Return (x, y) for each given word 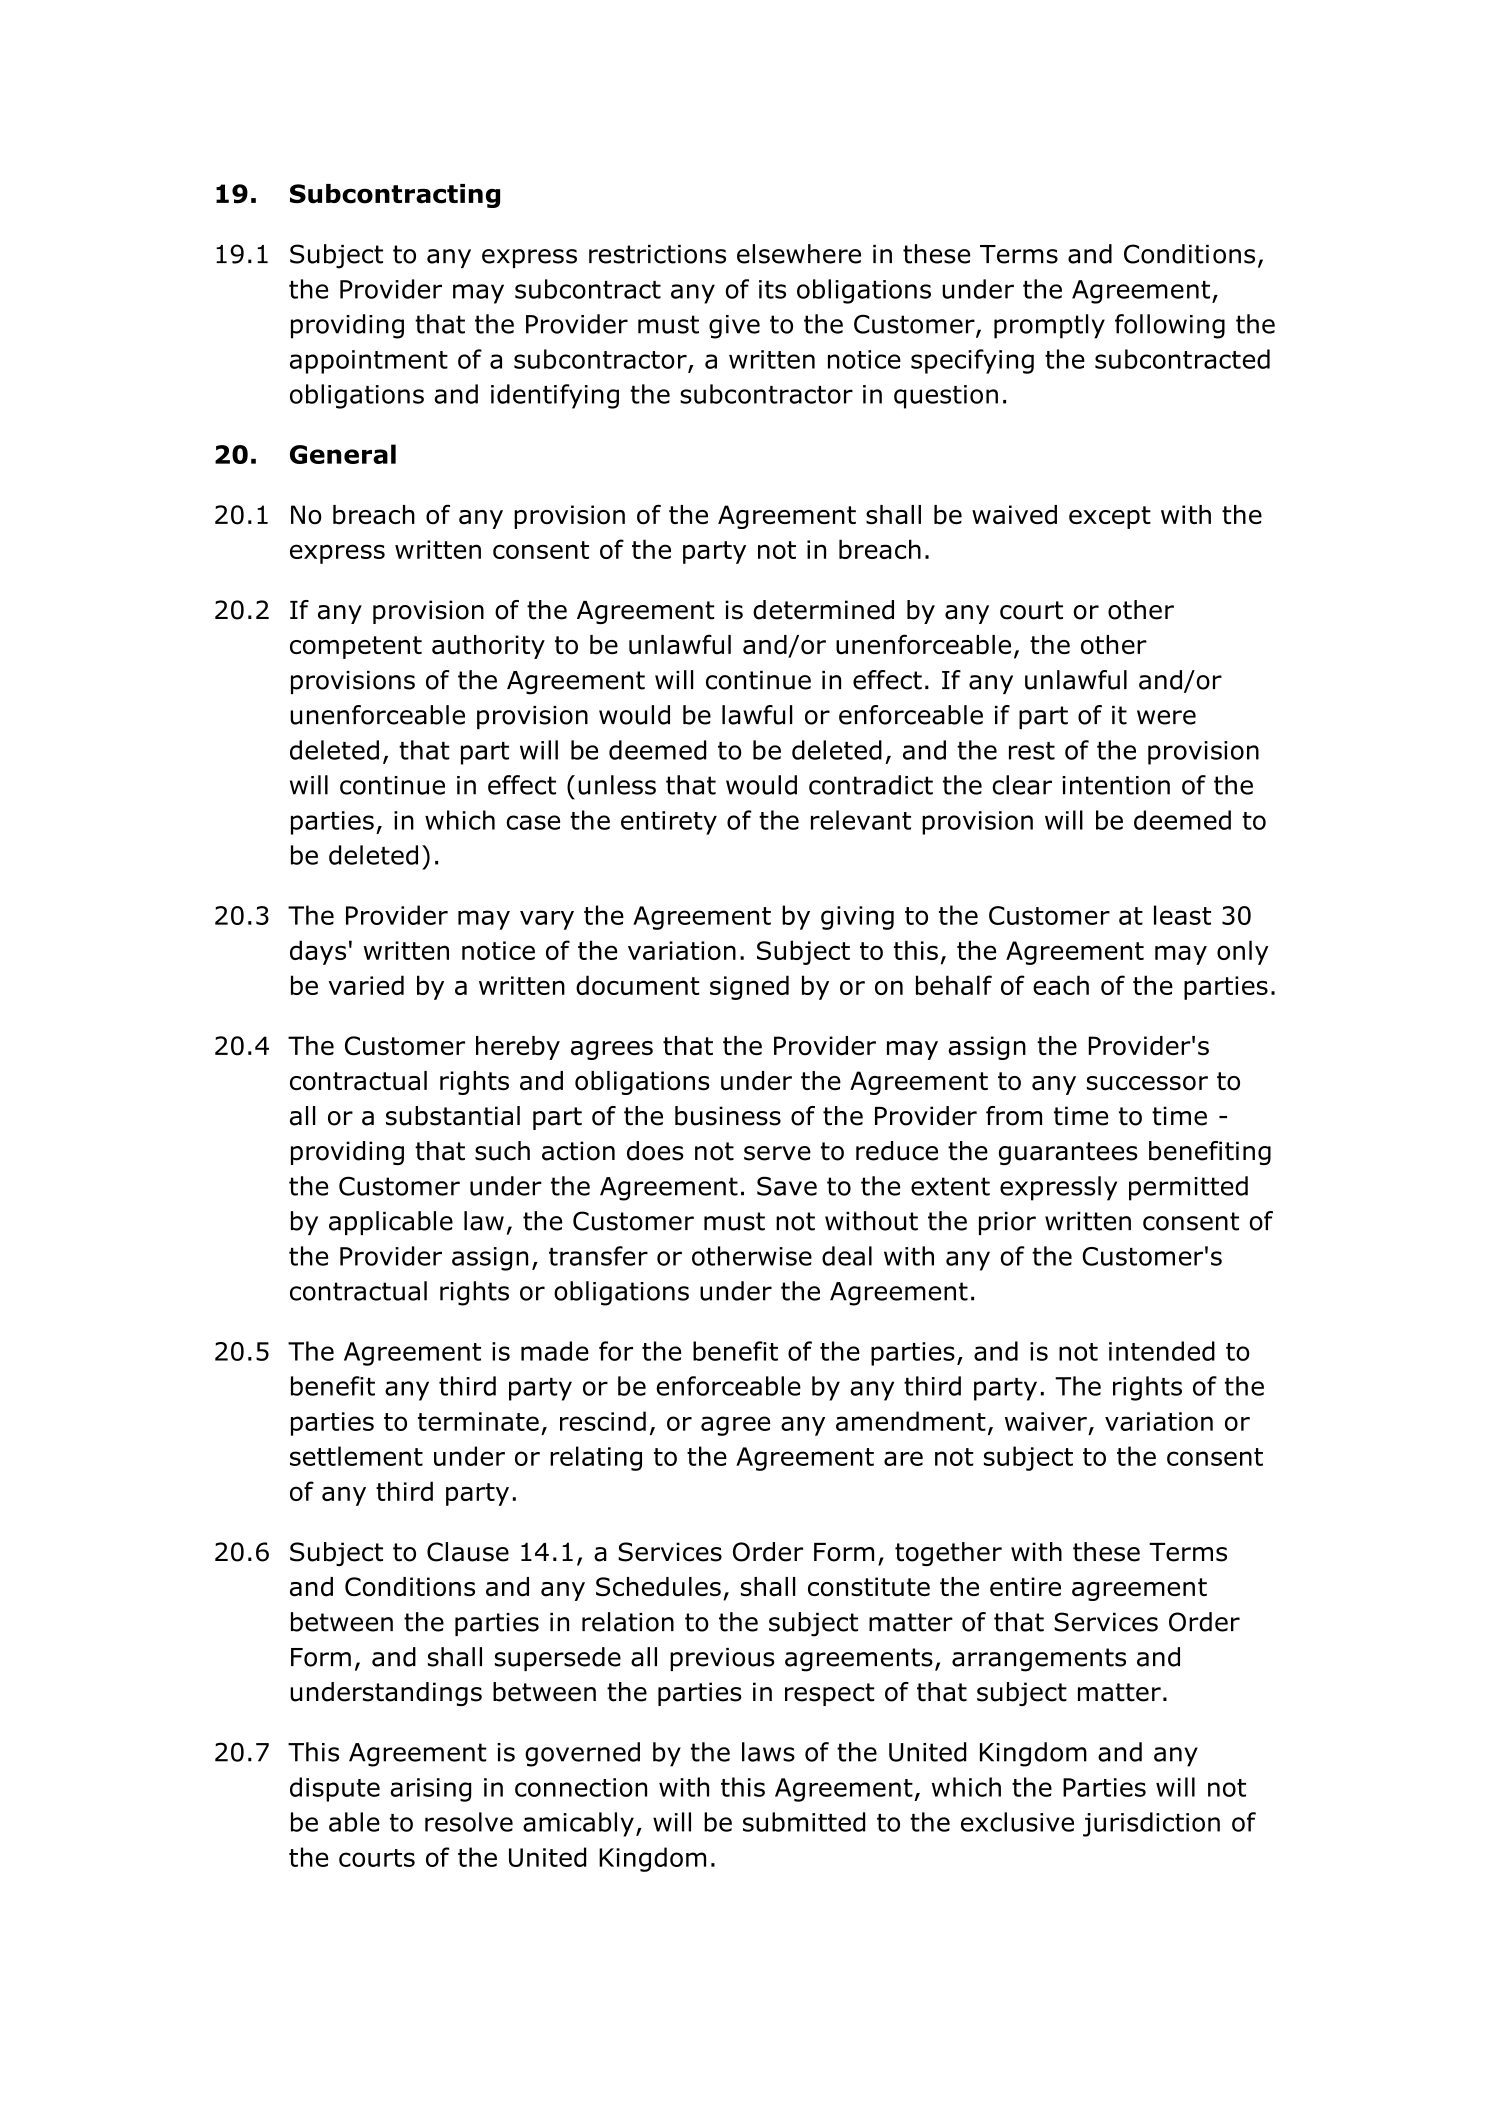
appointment (369, 362)
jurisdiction (1151, 1824)
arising (430, 1790)
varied (366, 985)
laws (768, 1752)
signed (749, 987)
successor (1147, 1083)
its (772, 289)
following (1170, 326)
